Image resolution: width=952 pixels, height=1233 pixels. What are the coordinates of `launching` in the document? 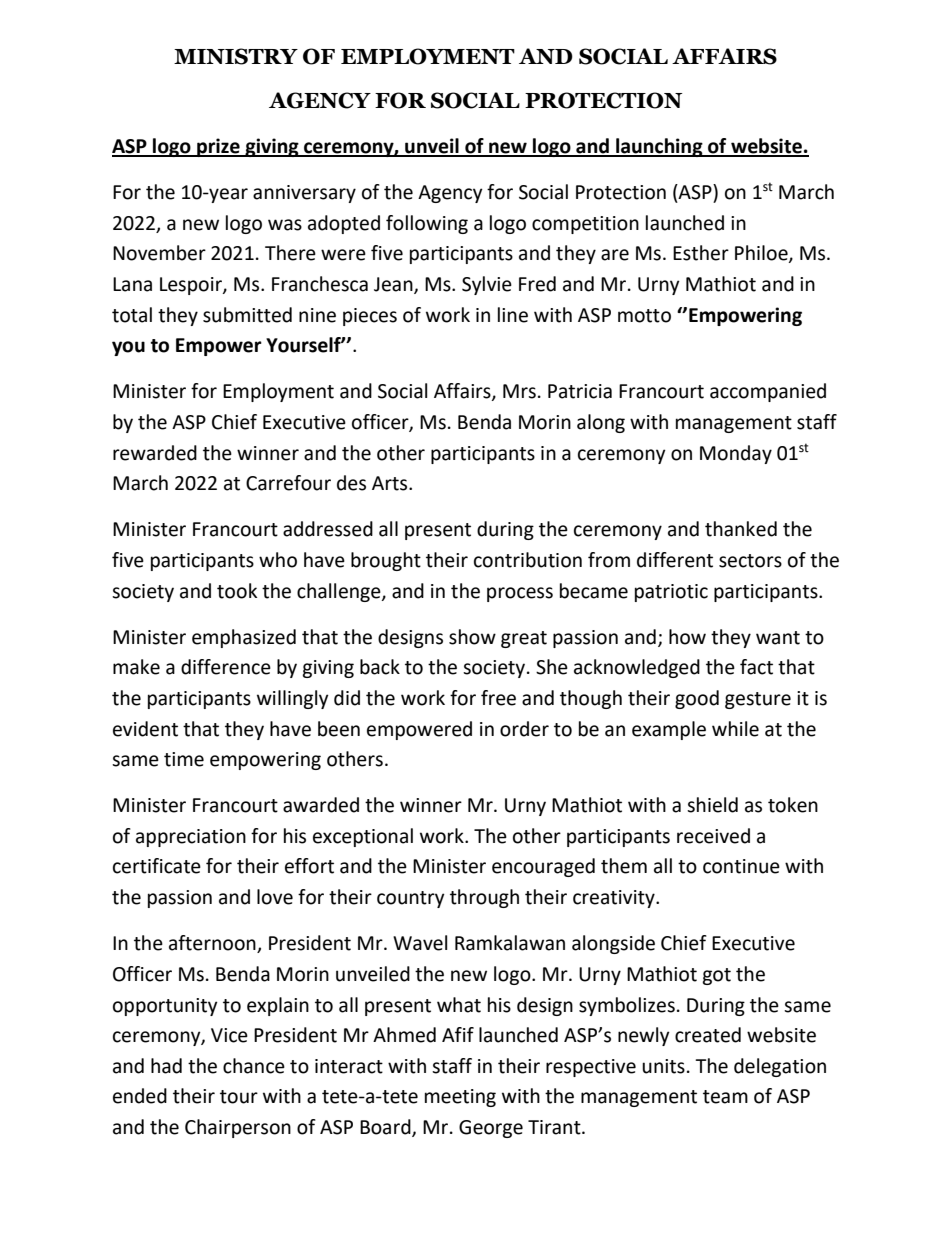 It's located at (659, 147).
